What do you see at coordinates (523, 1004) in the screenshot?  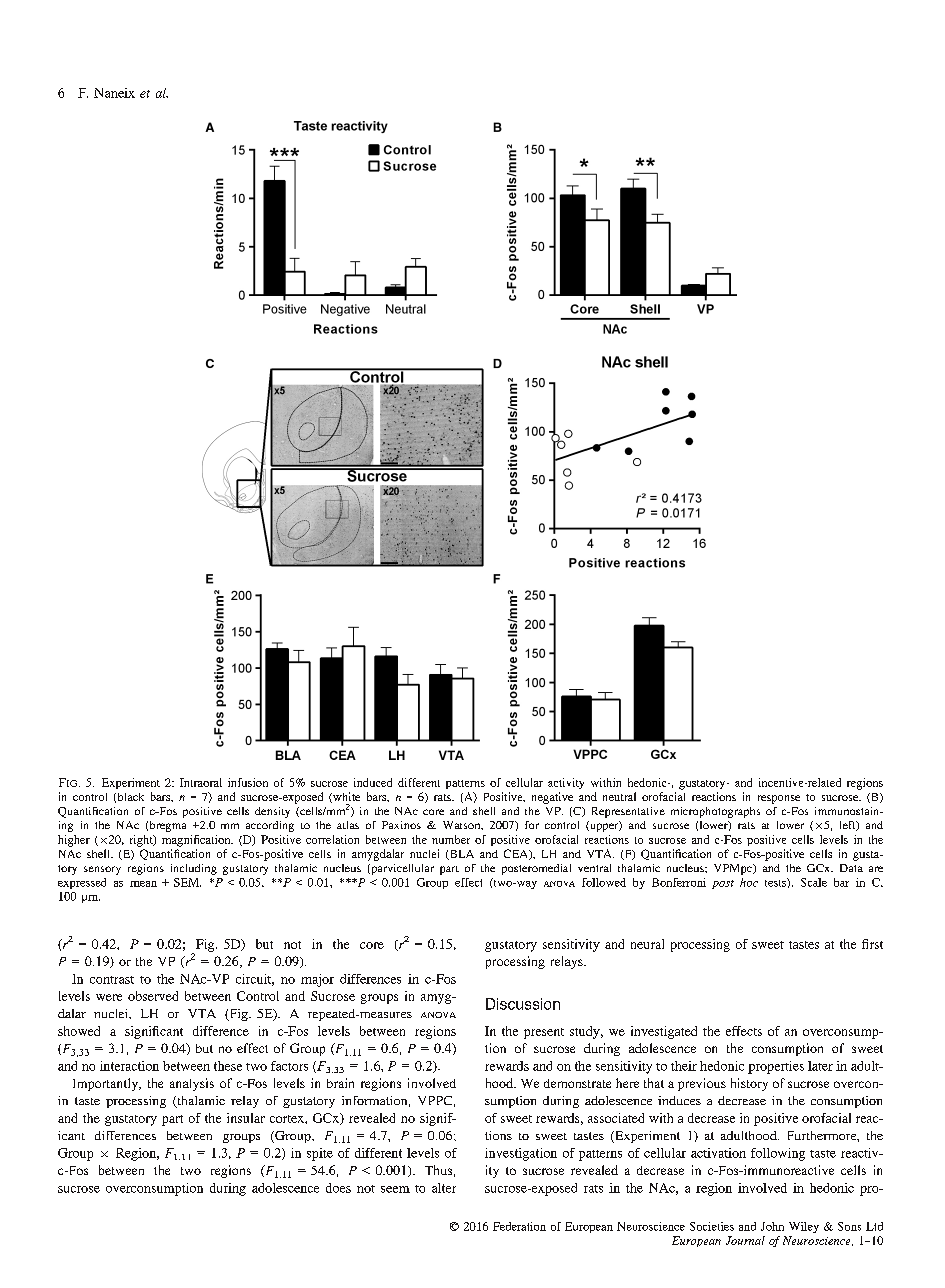 I see `Discussion` at bounding box center [523, 1004].
